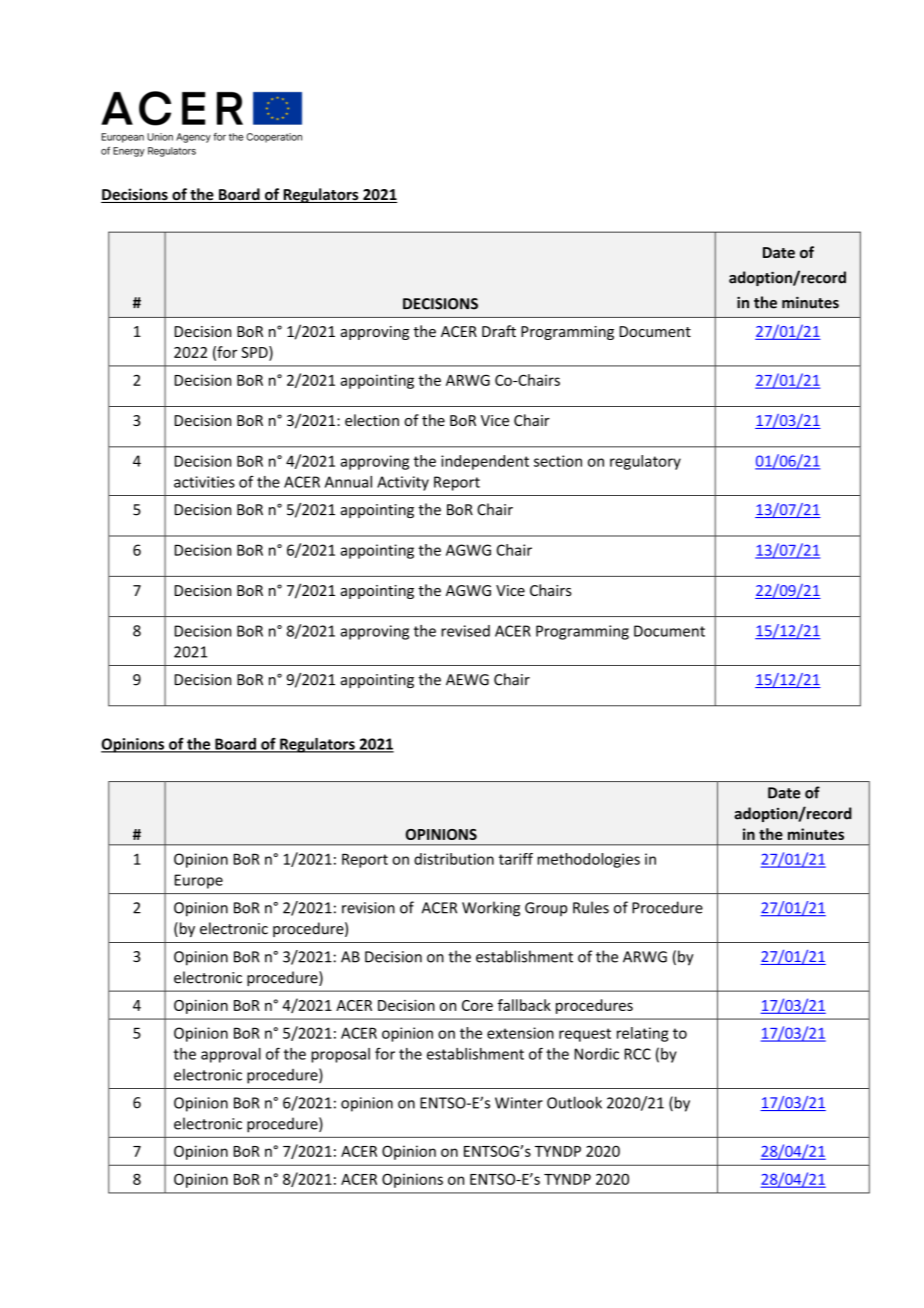  What do you see at coordinates (368, 908) in the screenshot?
I see `revision` at bounding box center [368, 908].
